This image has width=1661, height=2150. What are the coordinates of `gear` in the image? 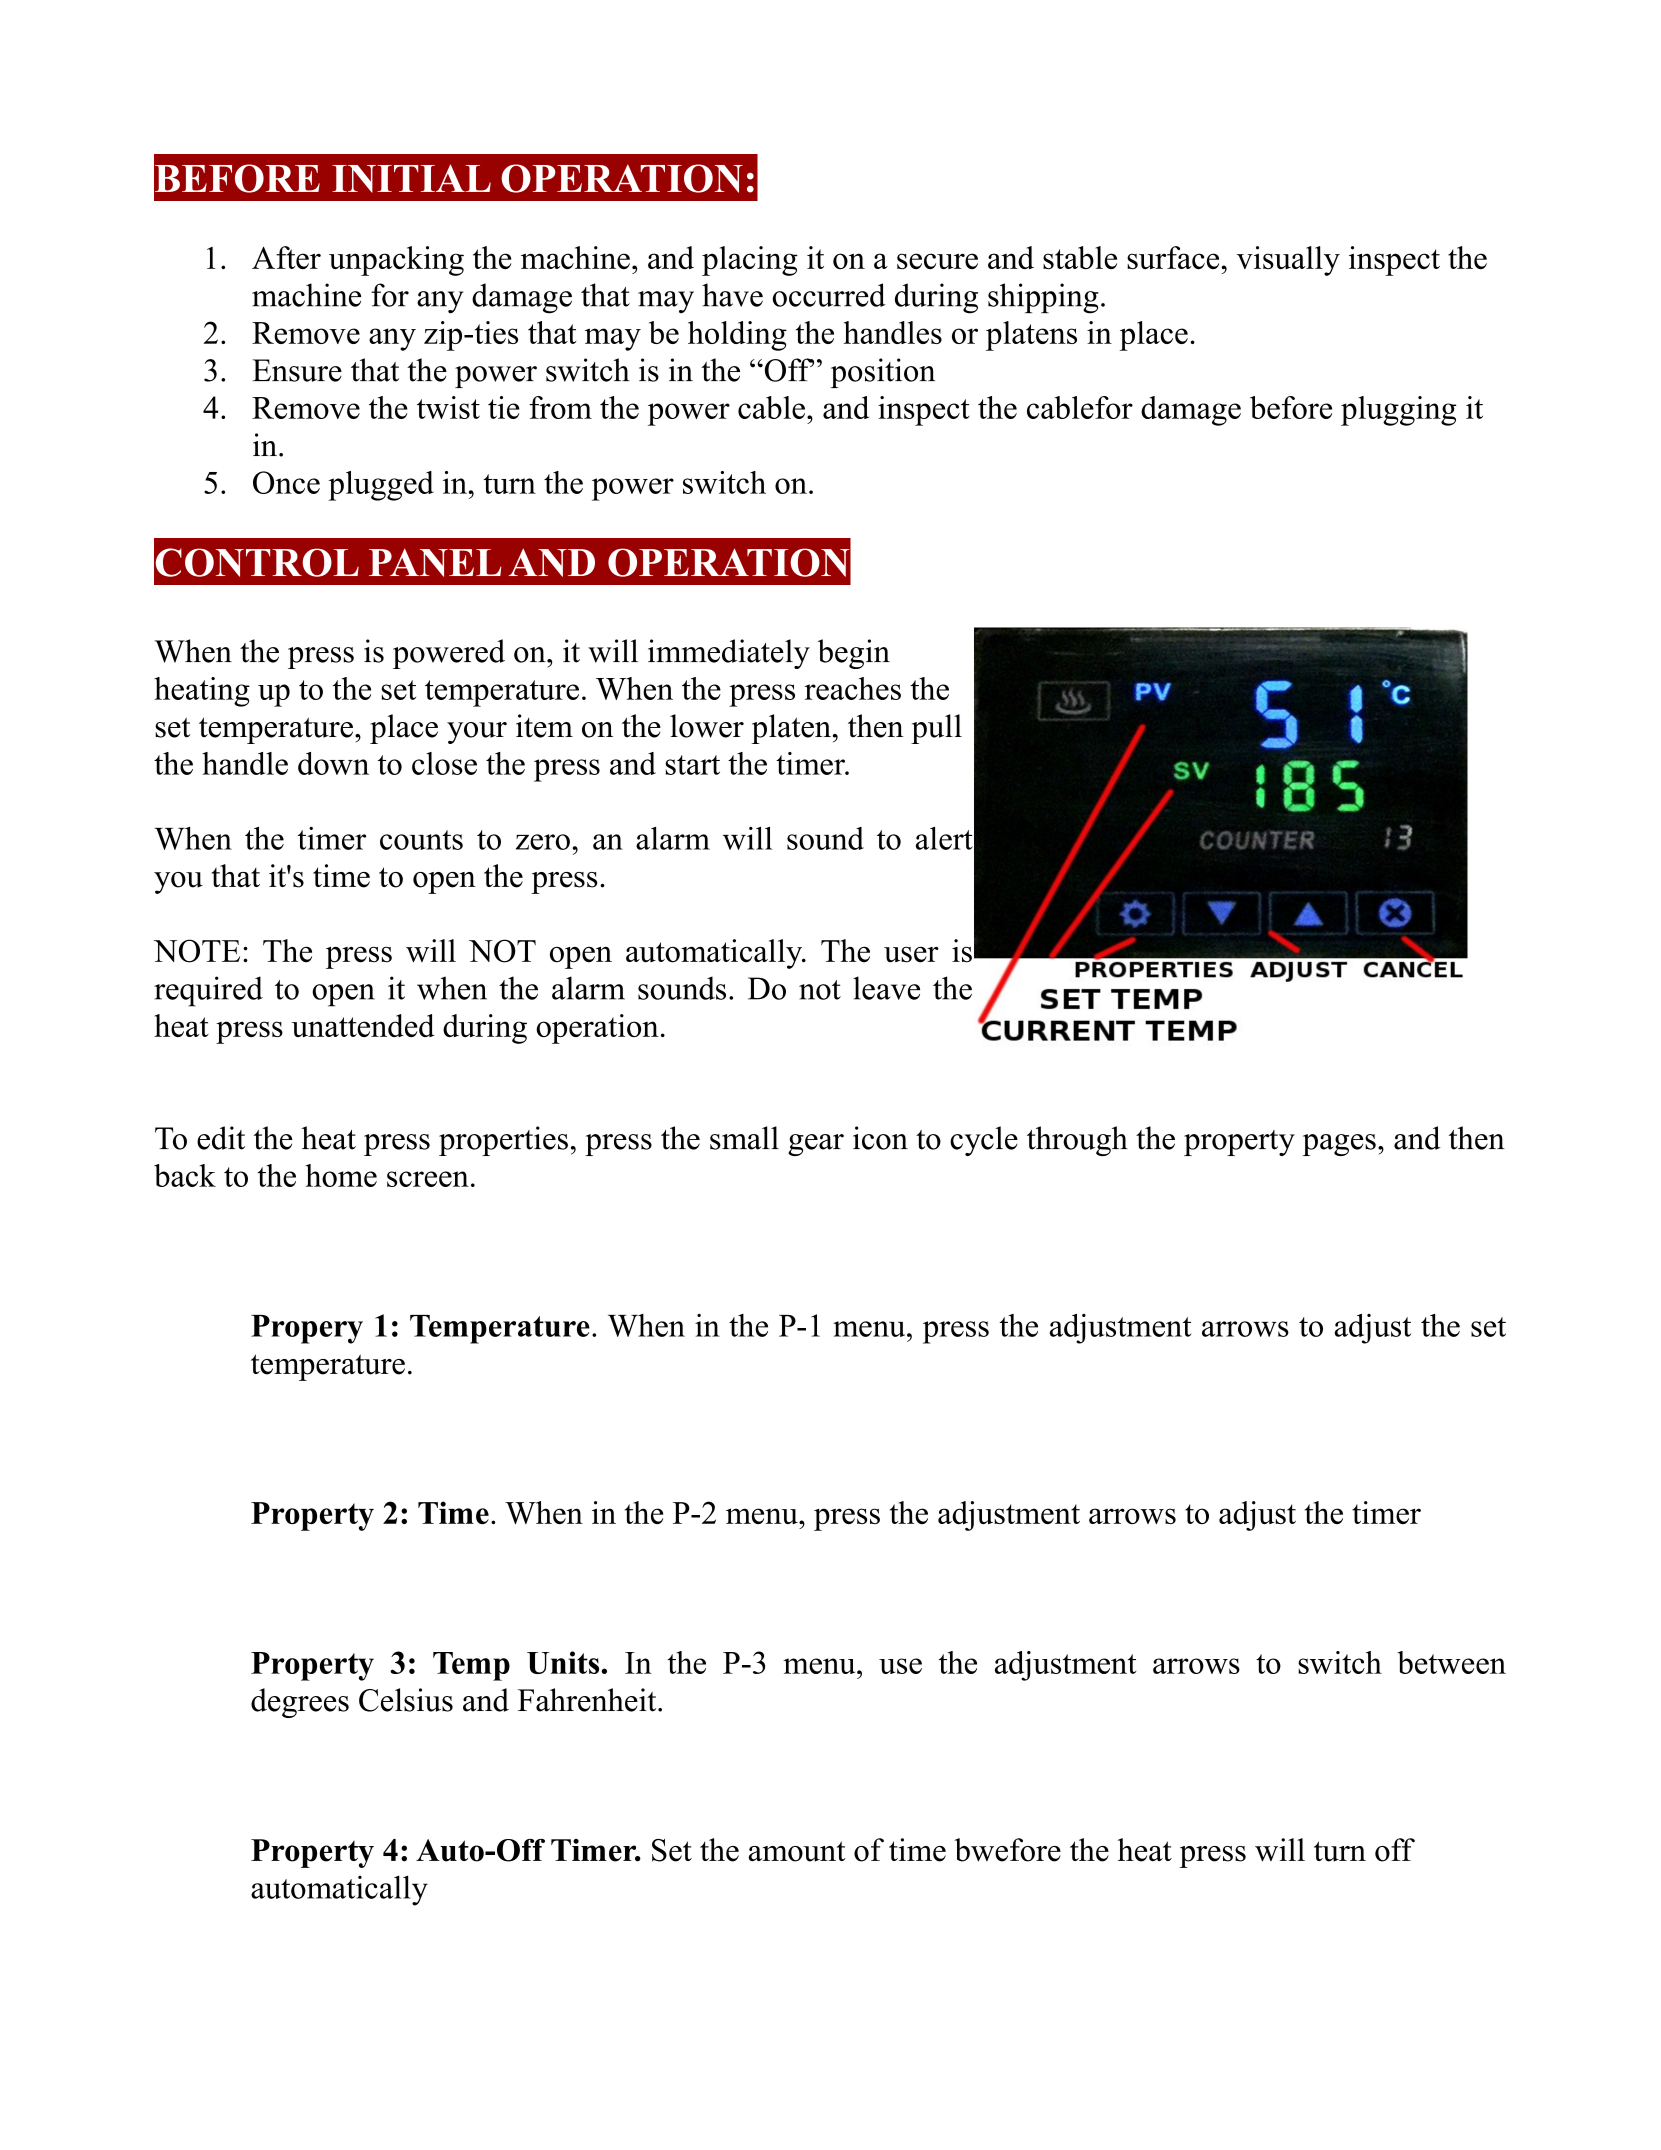 It's located at (816, 1145).
